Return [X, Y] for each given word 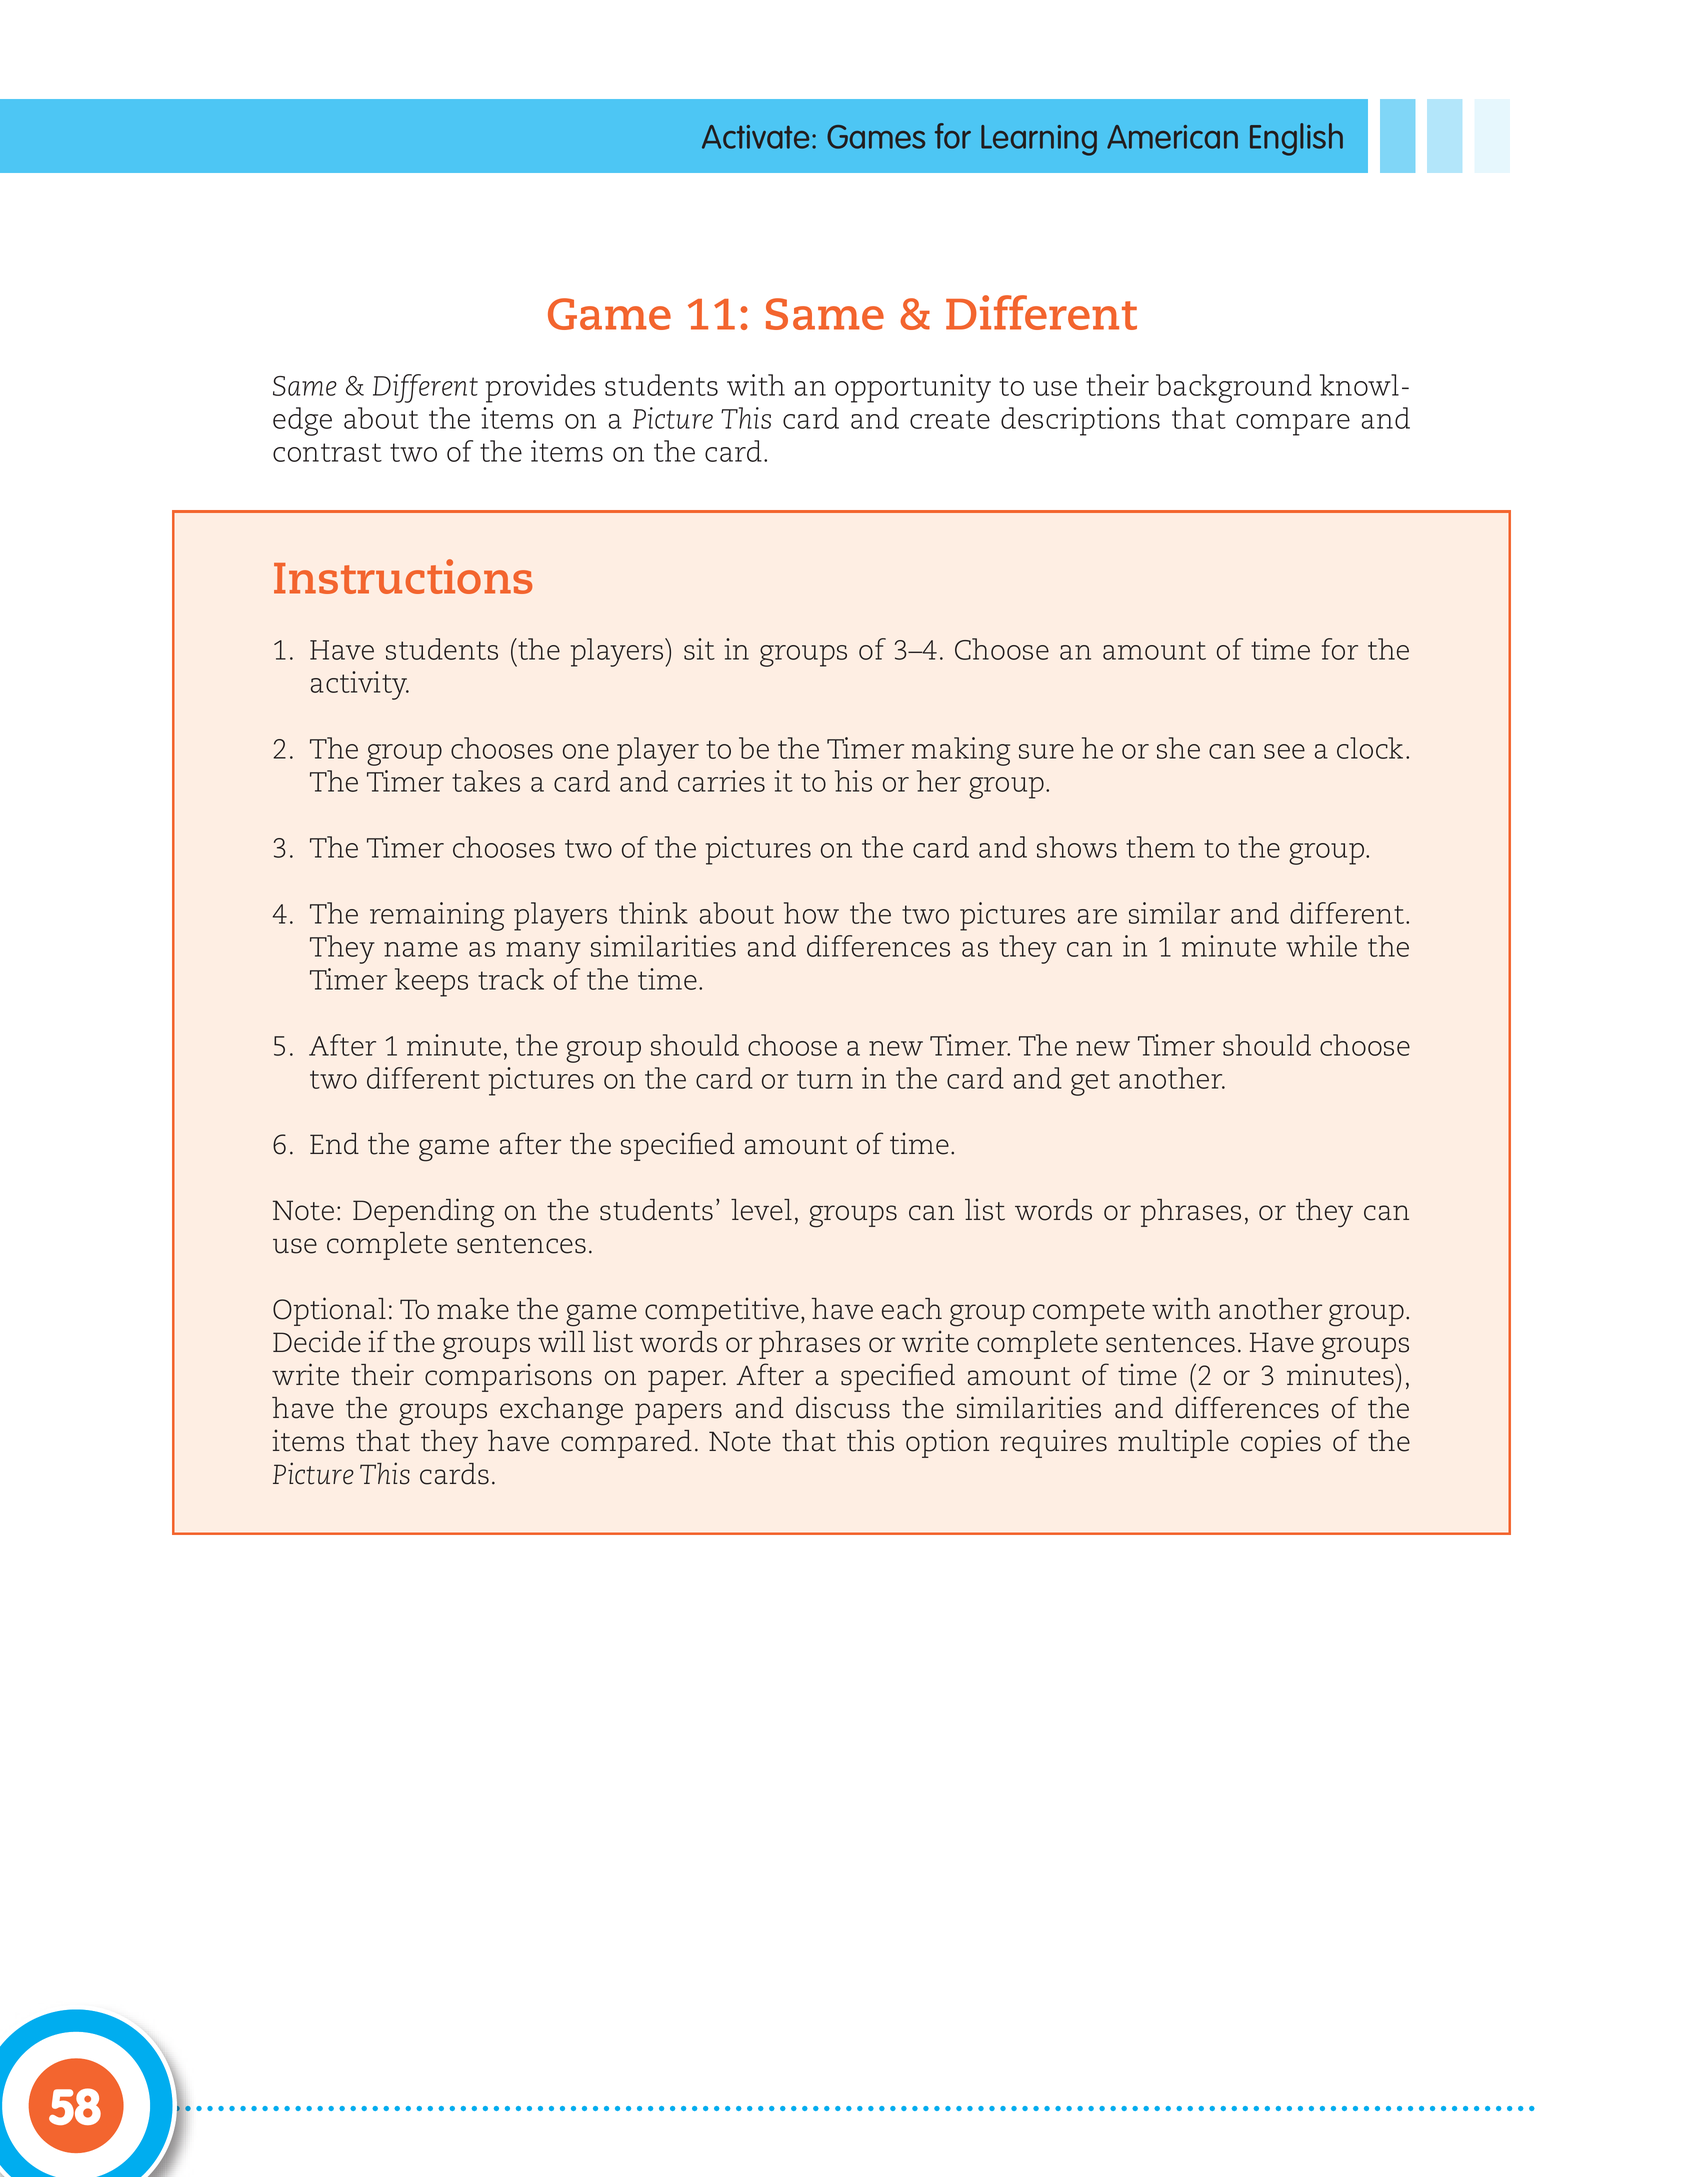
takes [486, 781]
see [1284, 751]
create [950, 419]
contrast [327, 452]
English [1296, 139]
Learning [1039, 140]
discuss [843, 1407]
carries [721, 781]
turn [825, 1079]
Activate [755, 137]
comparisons [508, 1377]
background [1234, 388]
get [1090, 1083]
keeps [431, 982]
